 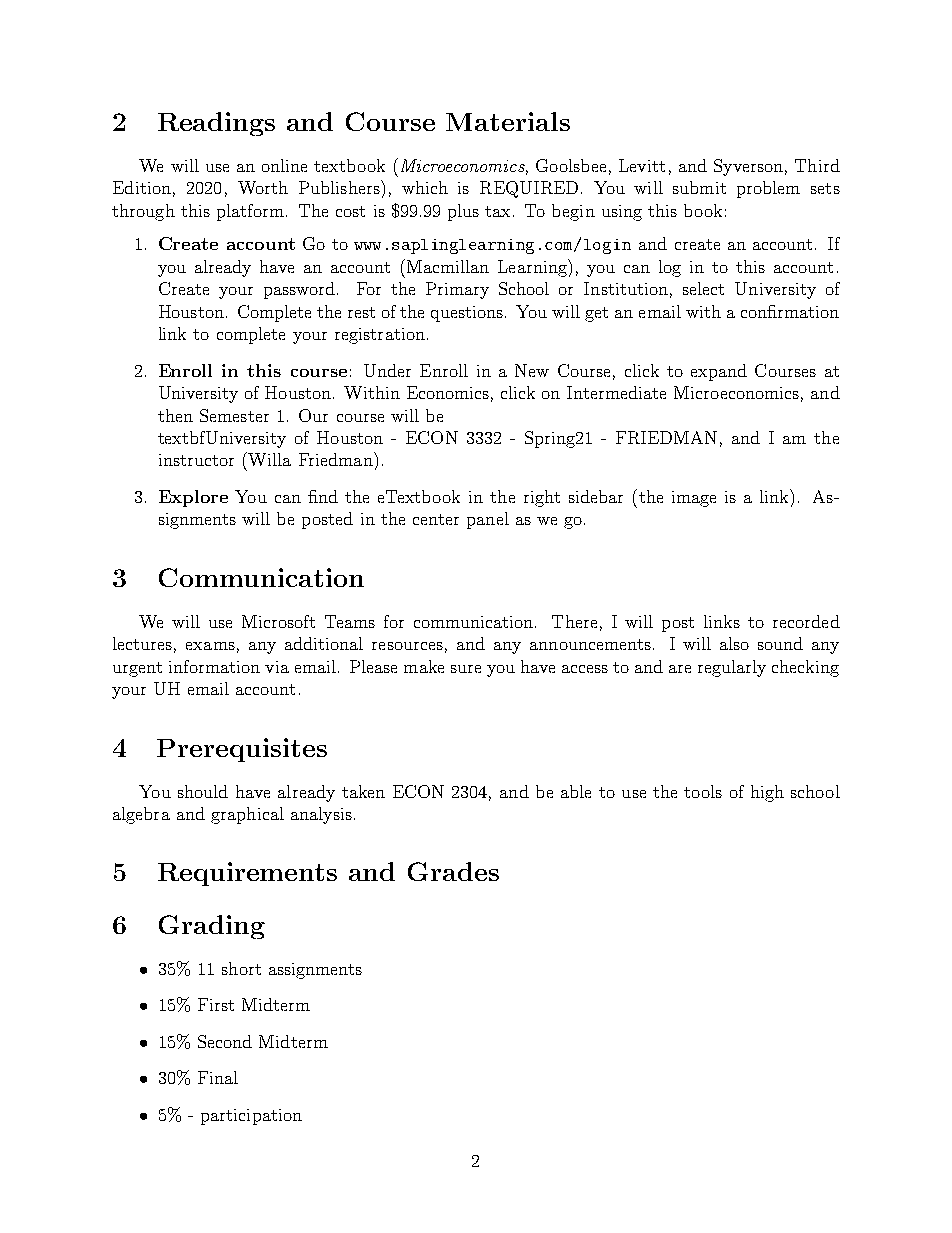 I want to click on also, so click(x=734, y=643).
